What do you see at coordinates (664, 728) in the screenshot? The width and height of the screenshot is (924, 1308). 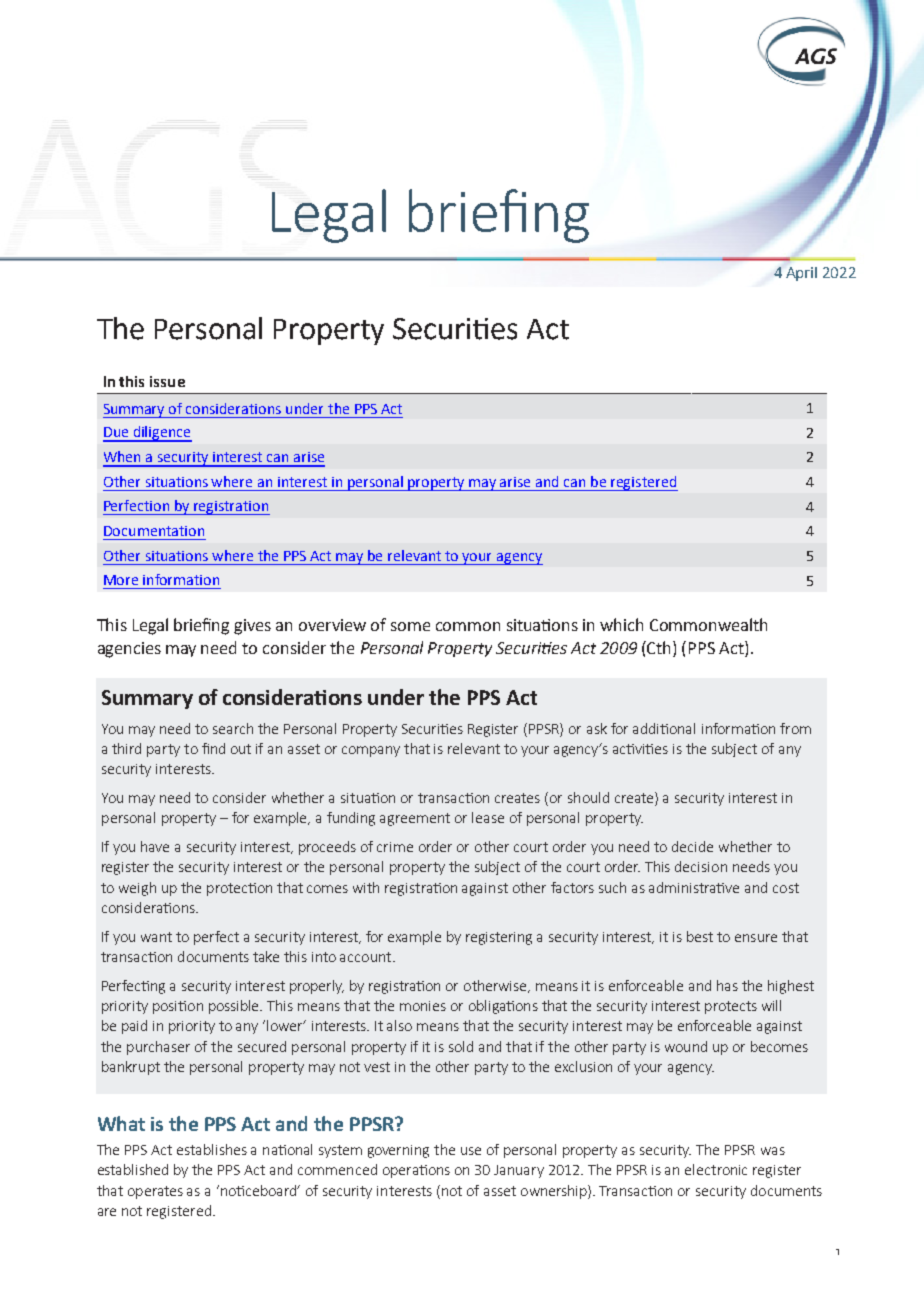 I see `additional` at bounding box center [664, 728].
